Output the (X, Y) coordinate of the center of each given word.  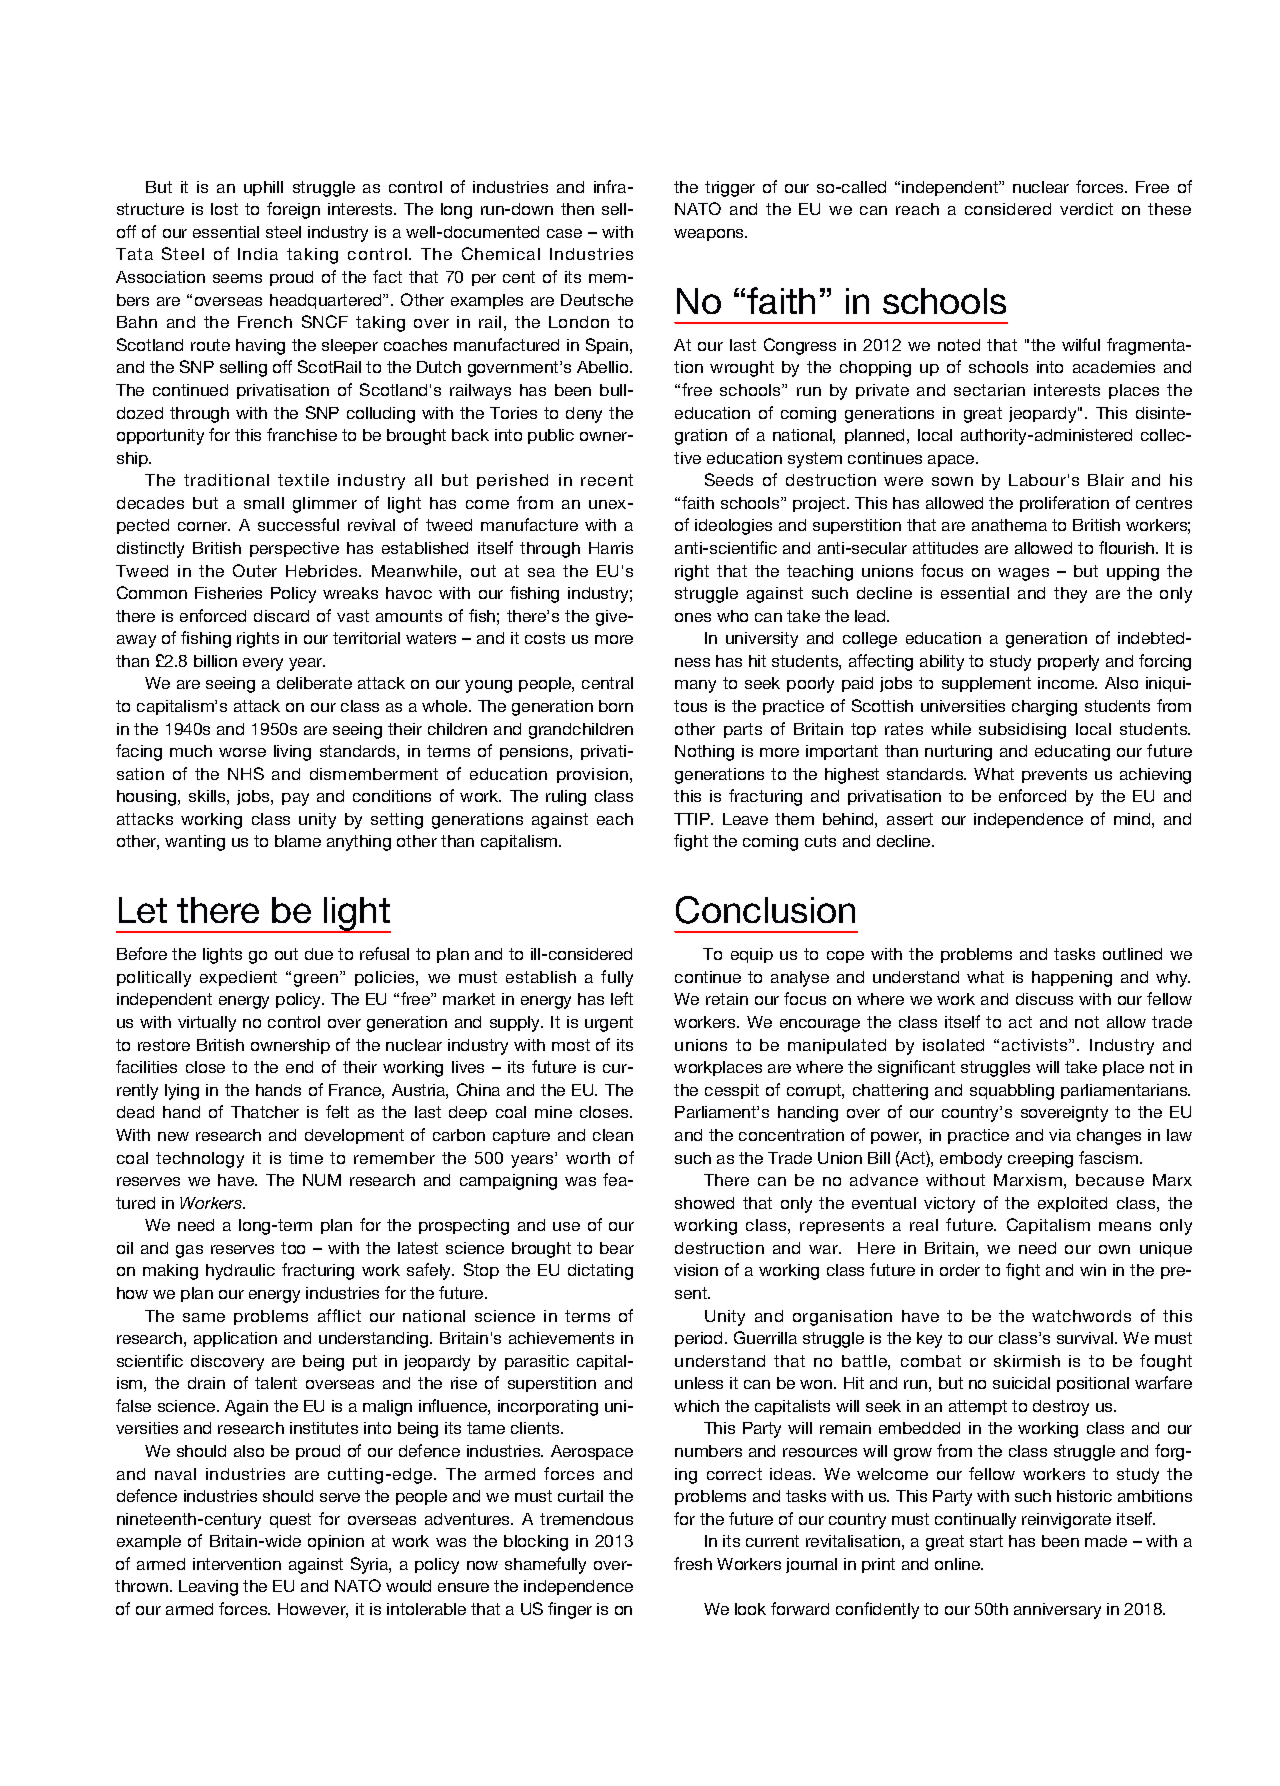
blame (298, 841)
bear (617, 1248)
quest (290, 1520)
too (293, 1248)
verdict (1086, 209)
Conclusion (765, 910)
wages (1023, 574)
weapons (710, 235)
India (258, 254)
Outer (255, 570)
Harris (611, 548)
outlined (1132, 954)
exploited (1072, 1204)
